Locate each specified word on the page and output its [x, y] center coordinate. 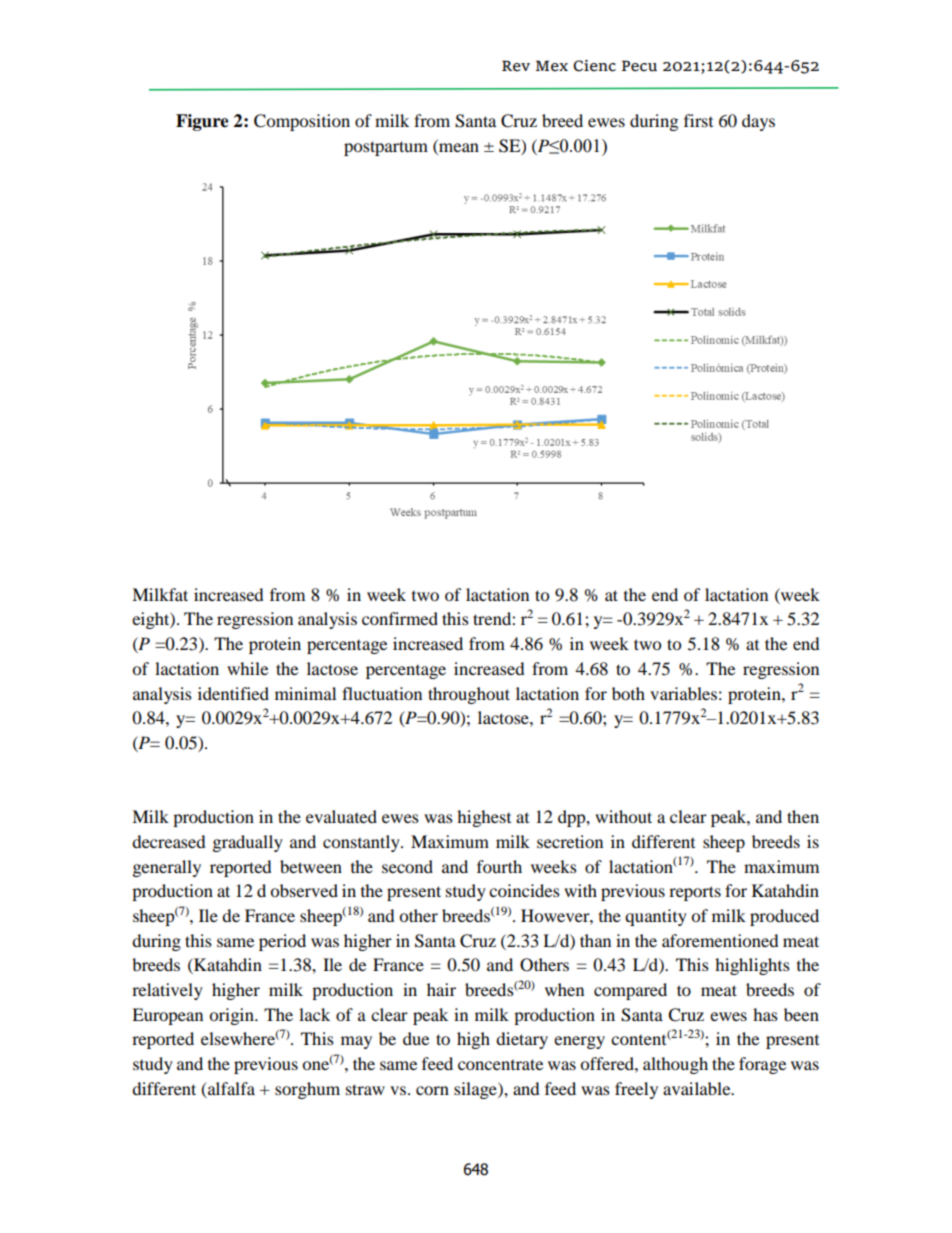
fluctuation [382, 693]
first [698, 120]
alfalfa [230, 1090]
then [803, 816]
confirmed [400, 618]
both [628, 693]
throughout [469, 695]
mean [458, 149]
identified [233, 693]
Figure [202, 122]
